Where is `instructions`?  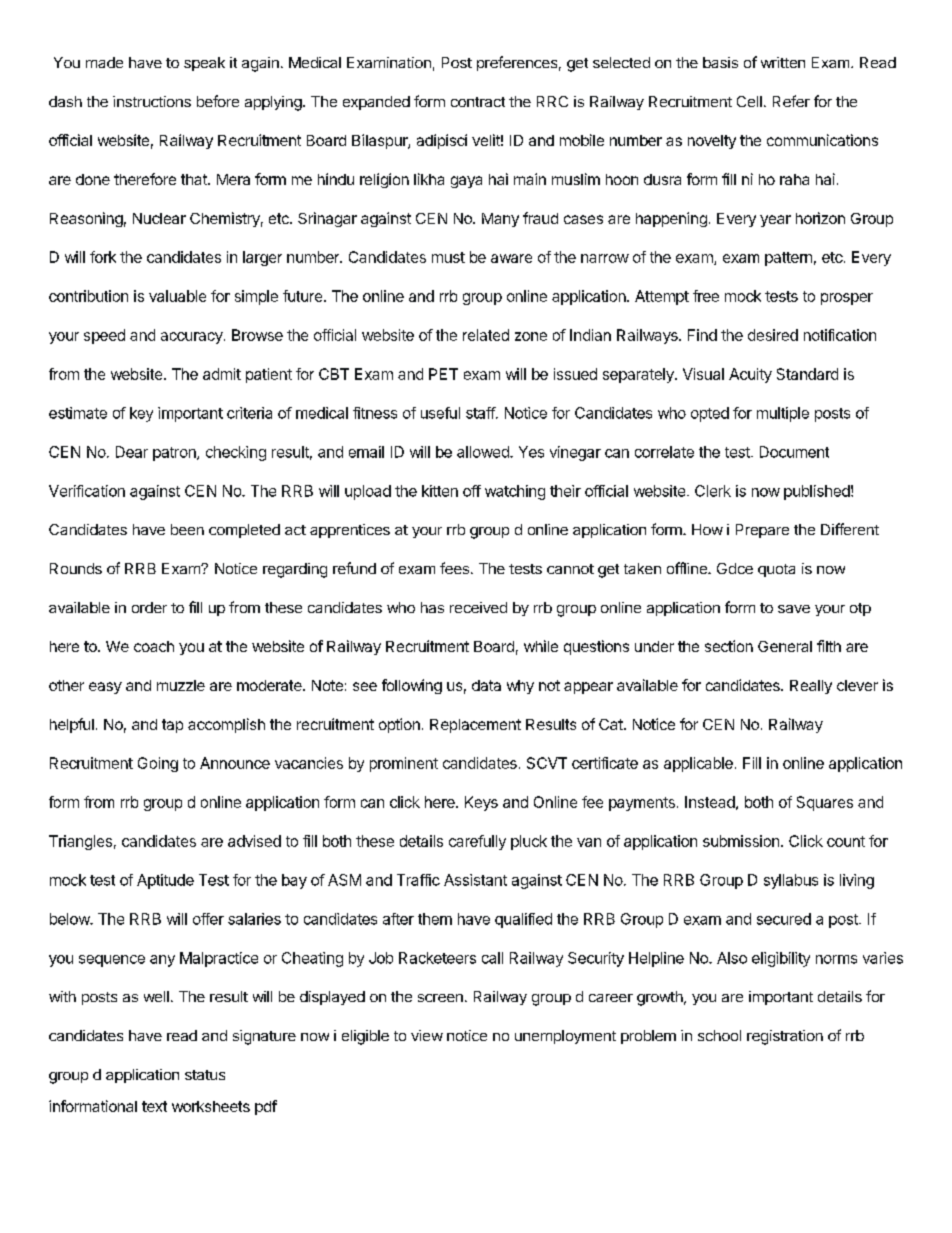
instructions is located at coordinates (152, 101).
